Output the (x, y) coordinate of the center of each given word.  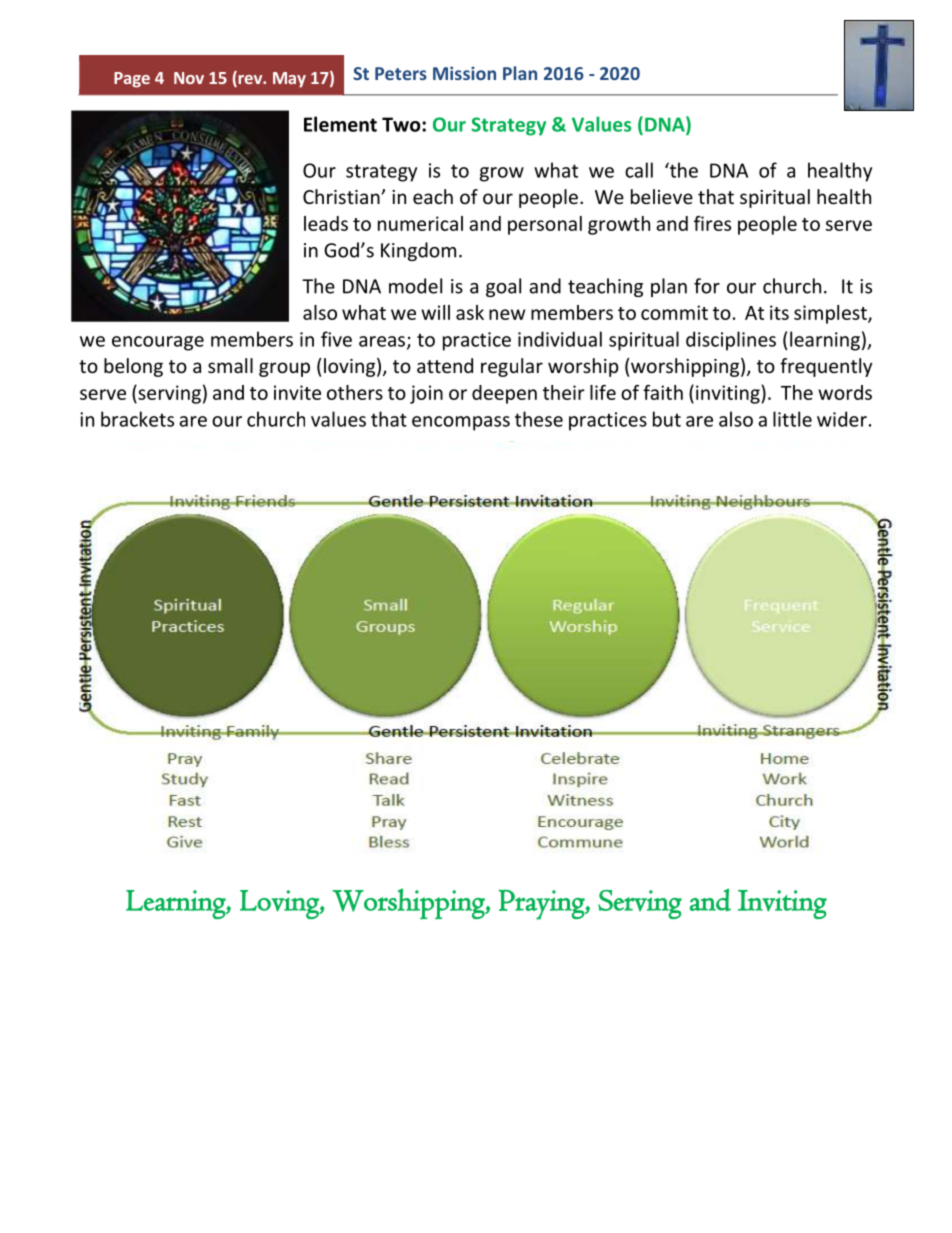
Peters (401, 73)
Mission (464, 73)
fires (712, 223)
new (507, 314)
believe (662, 196)
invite (297, 392)
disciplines (731, 341)
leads (326, 223)
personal (545, 225)
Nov (189, 78)
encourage (158, 343)
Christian (342, 196)
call (639, 170)
